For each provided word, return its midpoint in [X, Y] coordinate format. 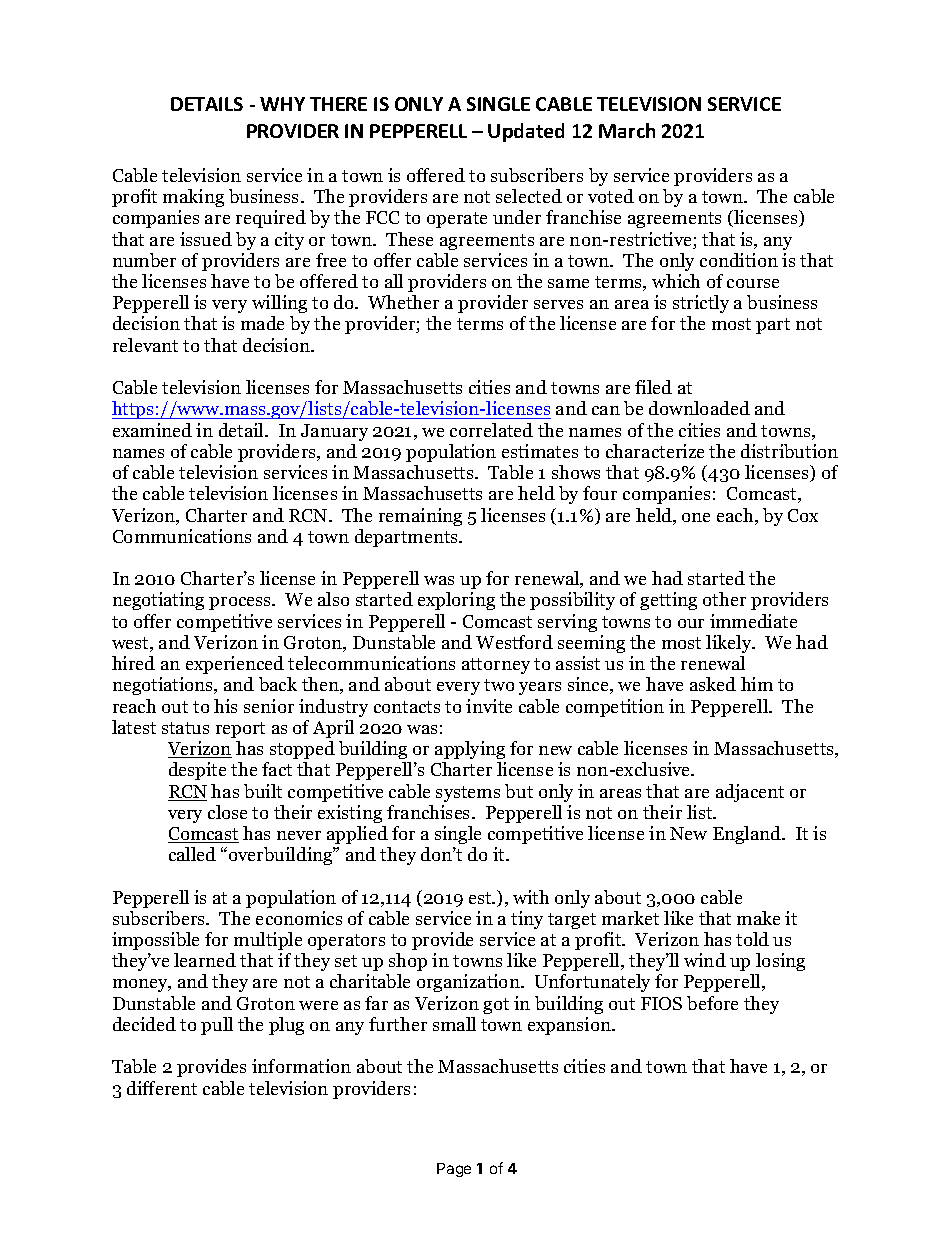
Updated [526, 132]
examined [152, 430]
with [531, 897]
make [758, 918]
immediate [753, 621]
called [192, 854]
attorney [496, 666]
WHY [282, 104]
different [162, 1088]
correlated [491, 430]
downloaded [699, 408]
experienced [235, 665]
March [627, 130]
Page [454, 1170]
